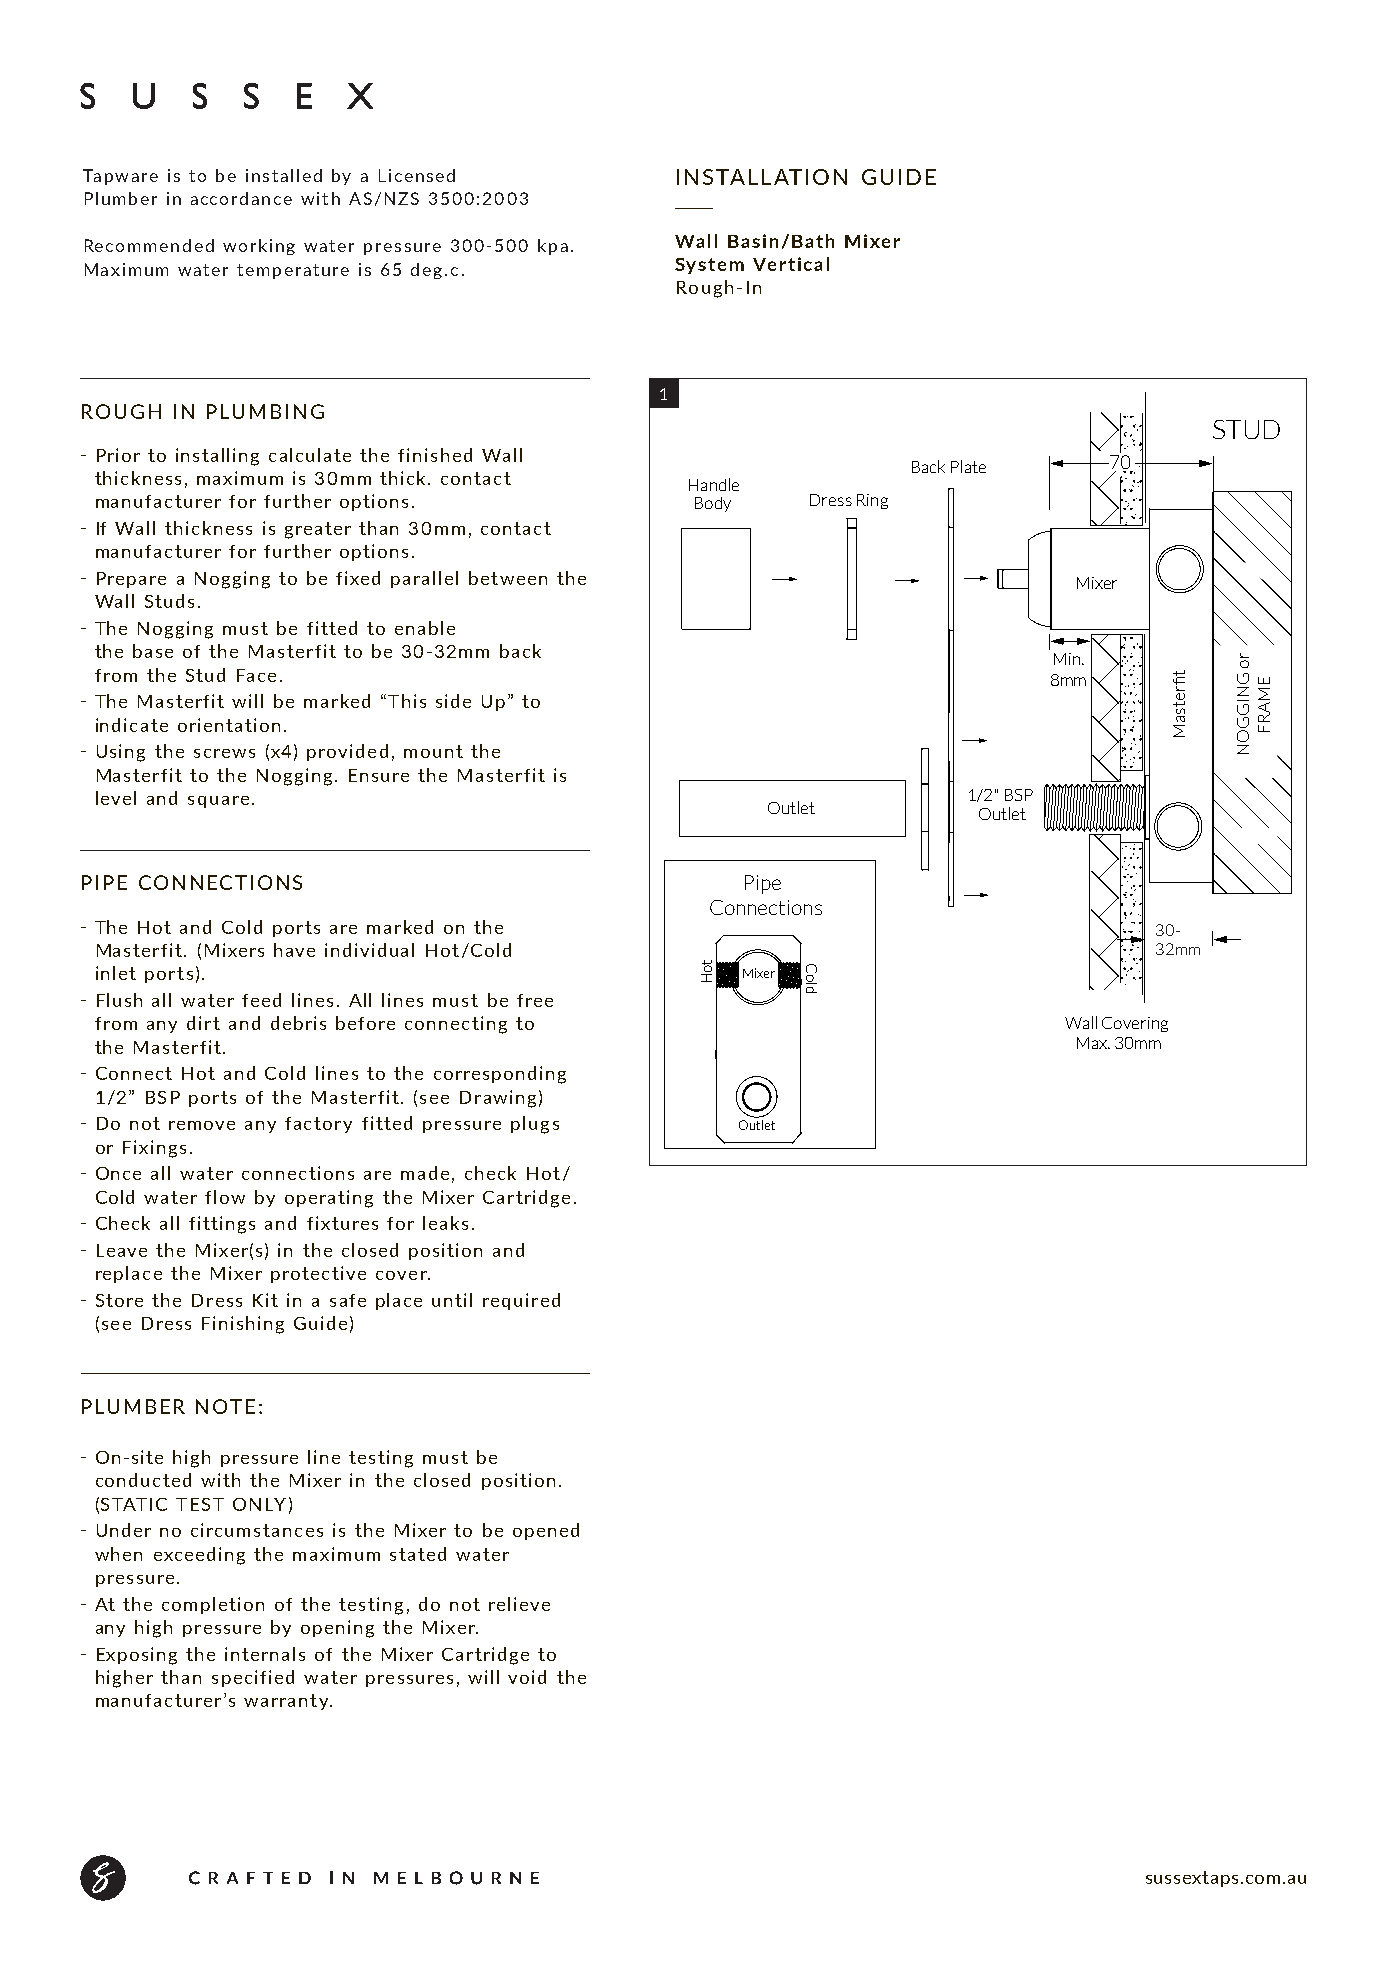 This screenshot has height=1965, width=1390. What do you see at coordinates (521, 1301) in the screenshot?
I see `required` at bounding box center [521, 1301].
